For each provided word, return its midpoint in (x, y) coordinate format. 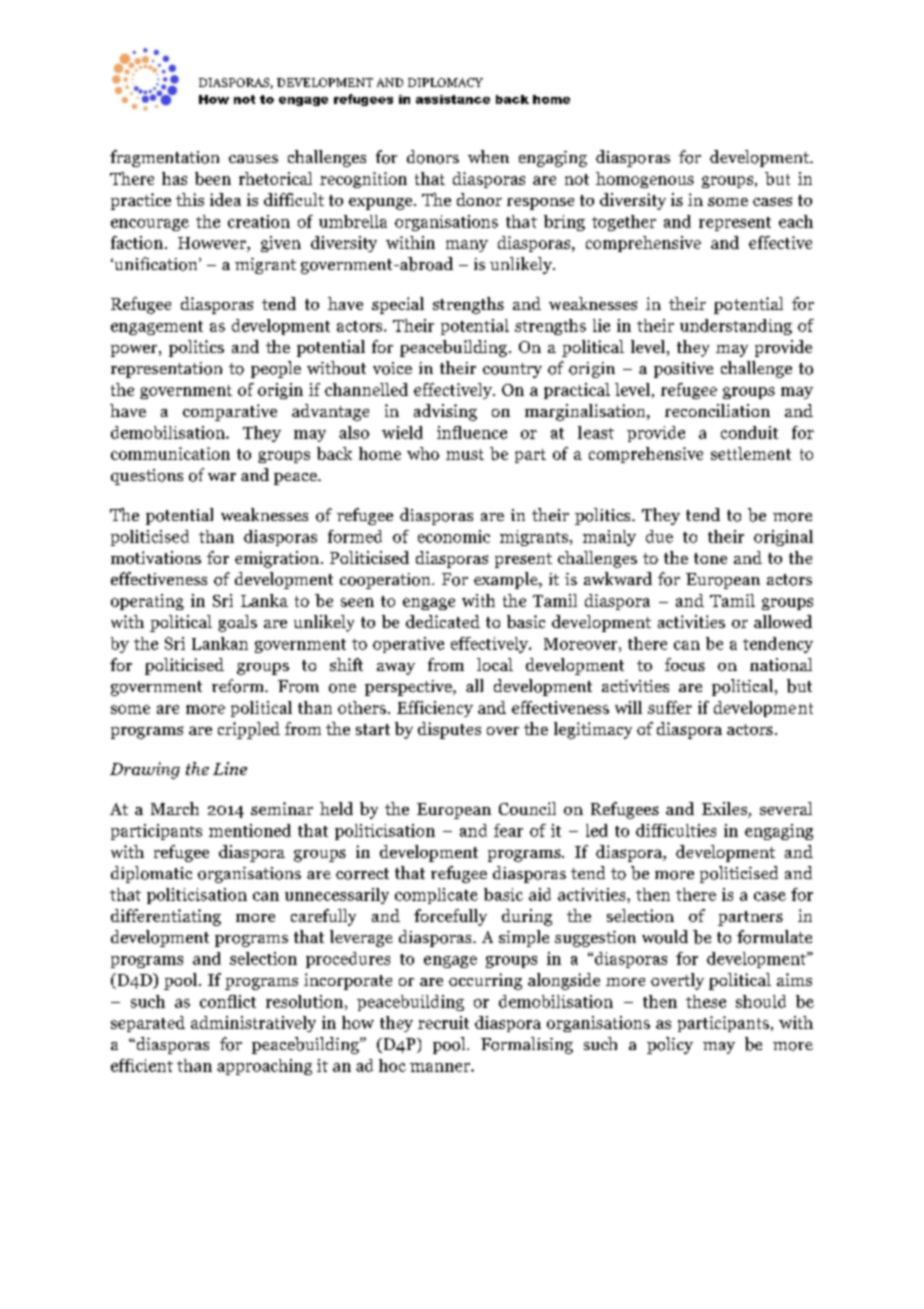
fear (508, 830)
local (495, 664)
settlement (751, 453)
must (465, 454)
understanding (736, 327)
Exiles (725, 810)
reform (239, 686)
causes (253, 159)
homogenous (645, 180)
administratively (253, 1024)
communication (170, 453)
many (467, 246)
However (213, 243)
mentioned (250, 830)
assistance (453, 99)
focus (685, 664)
